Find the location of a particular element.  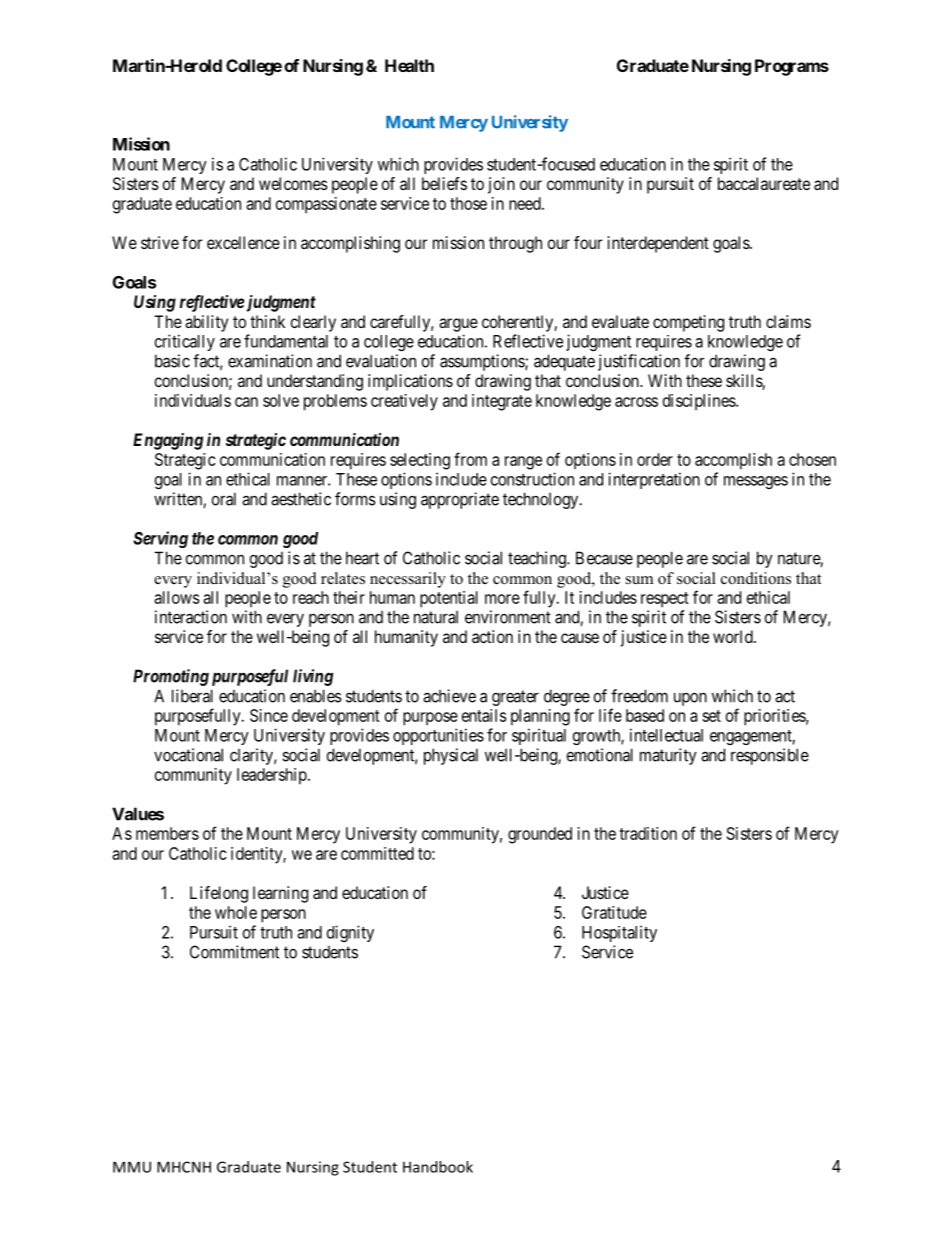

Health is located at coordinates (409, 65).
